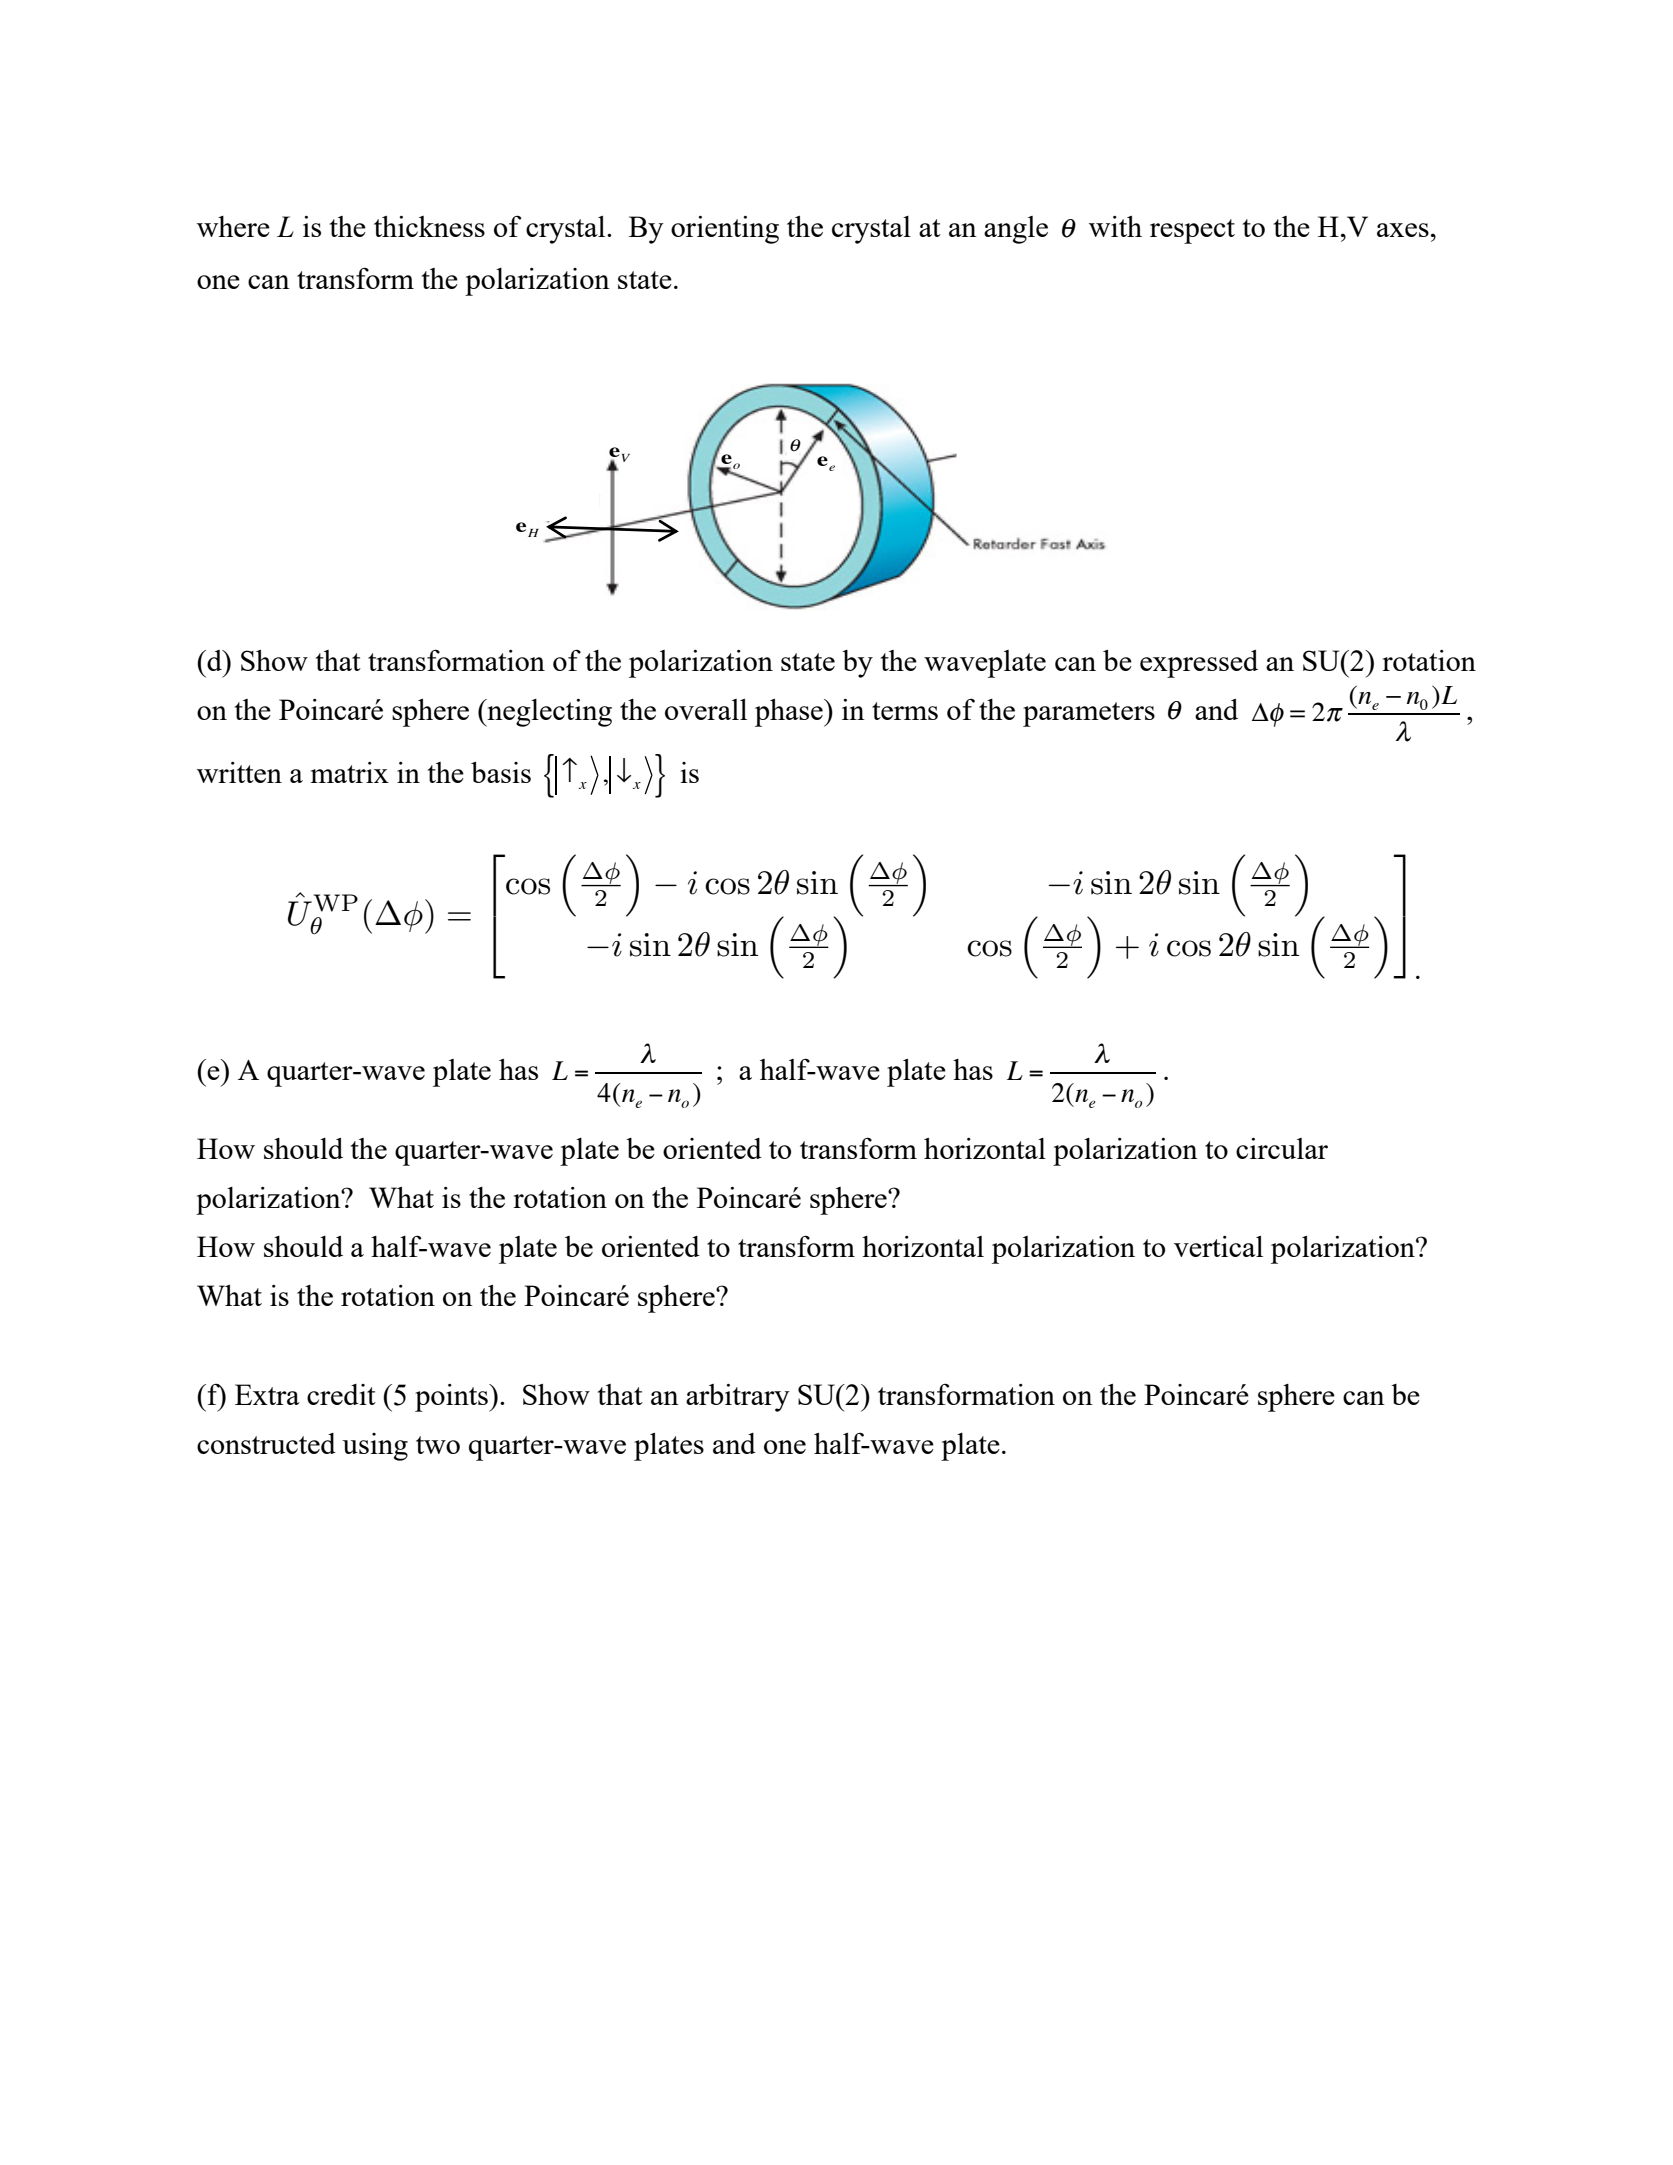 This page has height=2165, width=1673. Describe the element at coordinates (429, 226) in the page. I see `thickness` at that location.
